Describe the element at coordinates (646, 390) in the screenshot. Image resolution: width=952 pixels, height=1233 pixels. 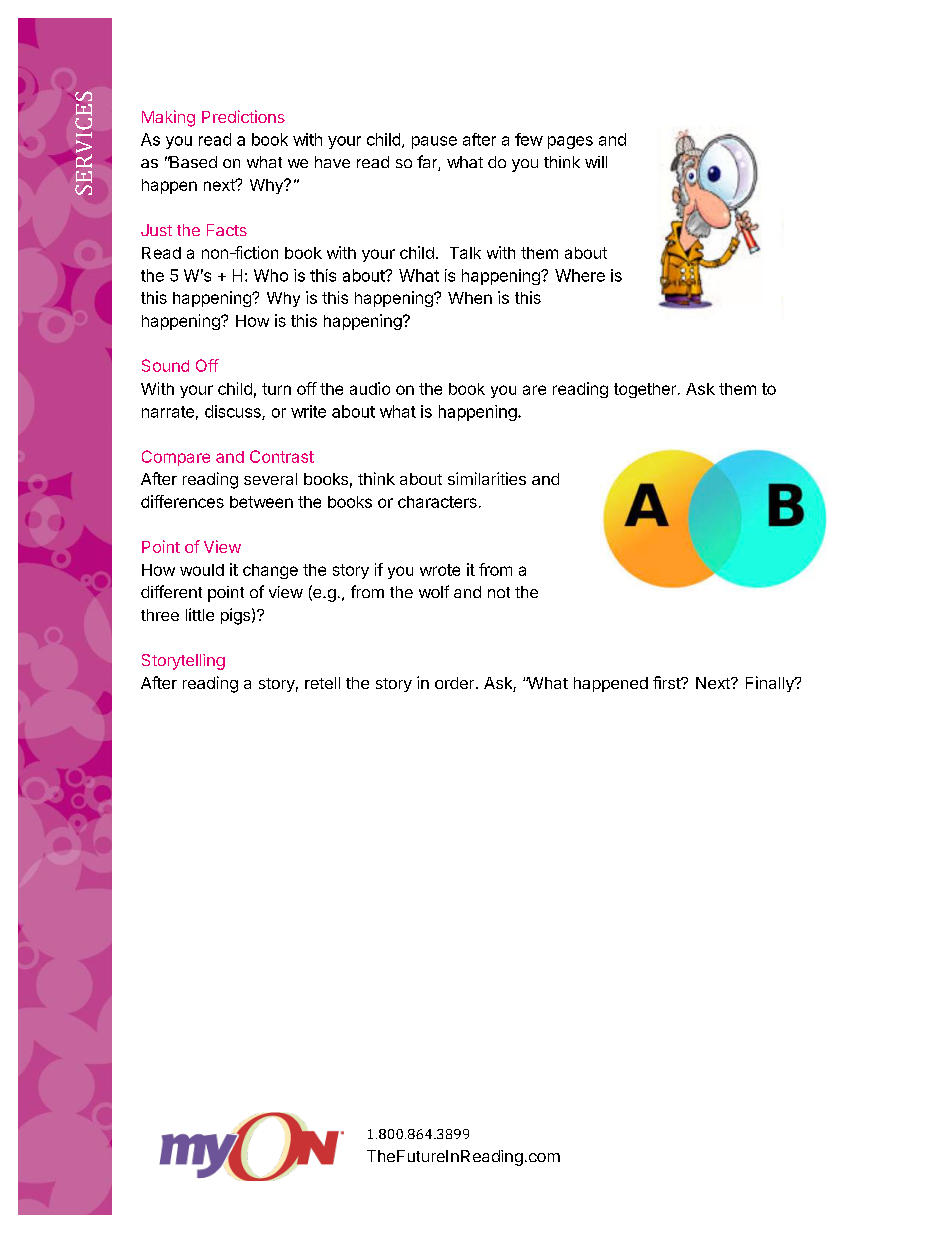
I see `together` at that location.
